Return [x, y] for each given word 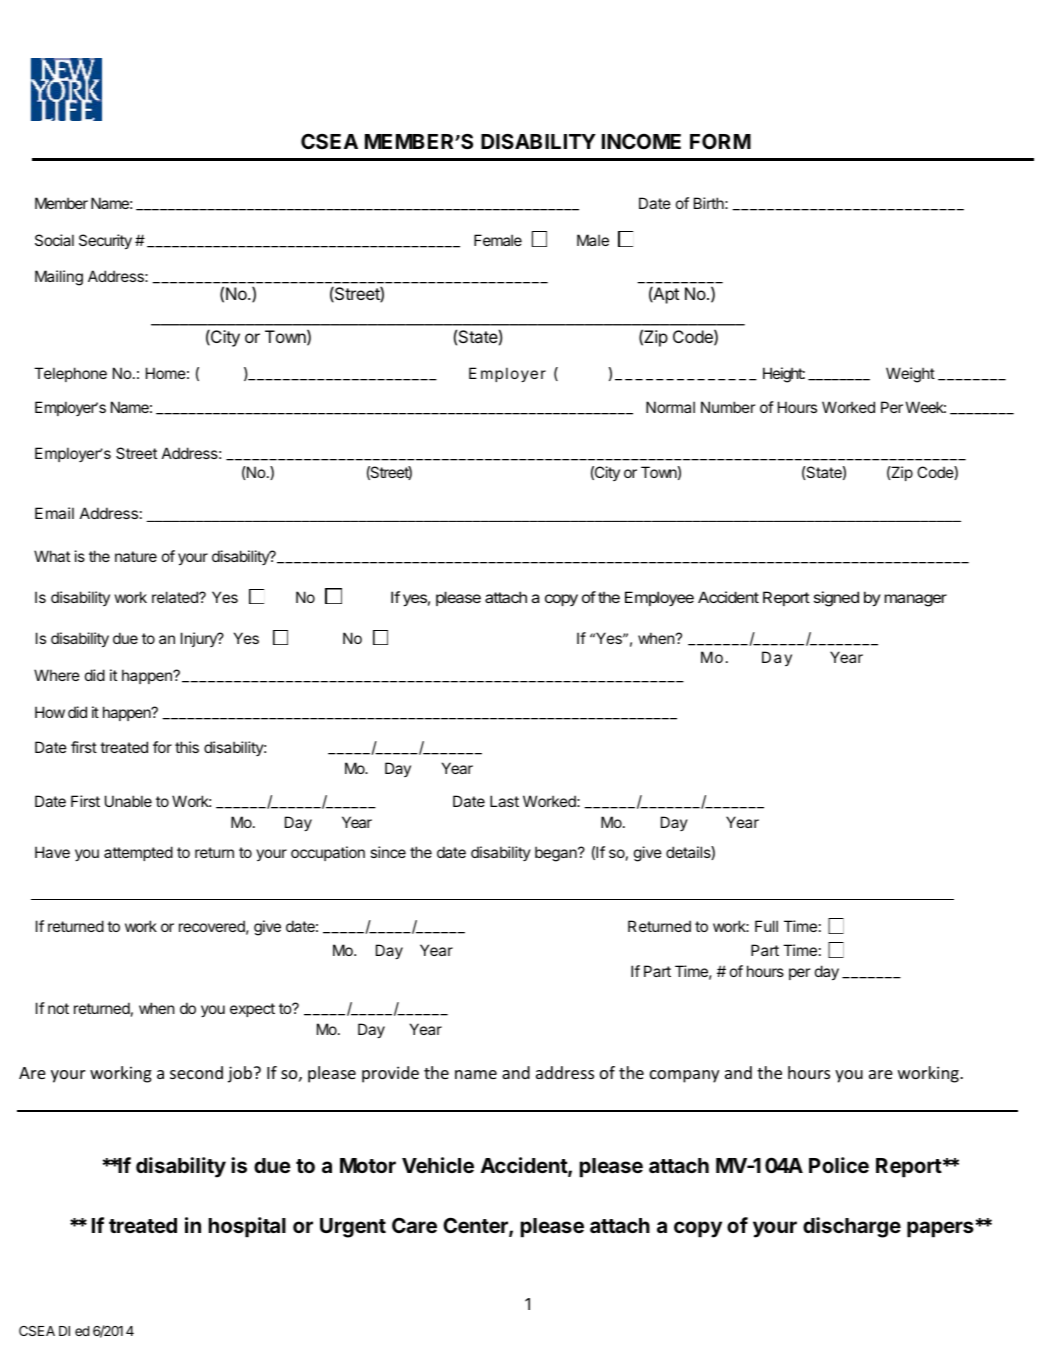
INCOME [641, 141]
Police [839, 1165]
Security [105, 242]
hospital [247, 1227]
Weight [910, 375]
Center [476, 1226]
